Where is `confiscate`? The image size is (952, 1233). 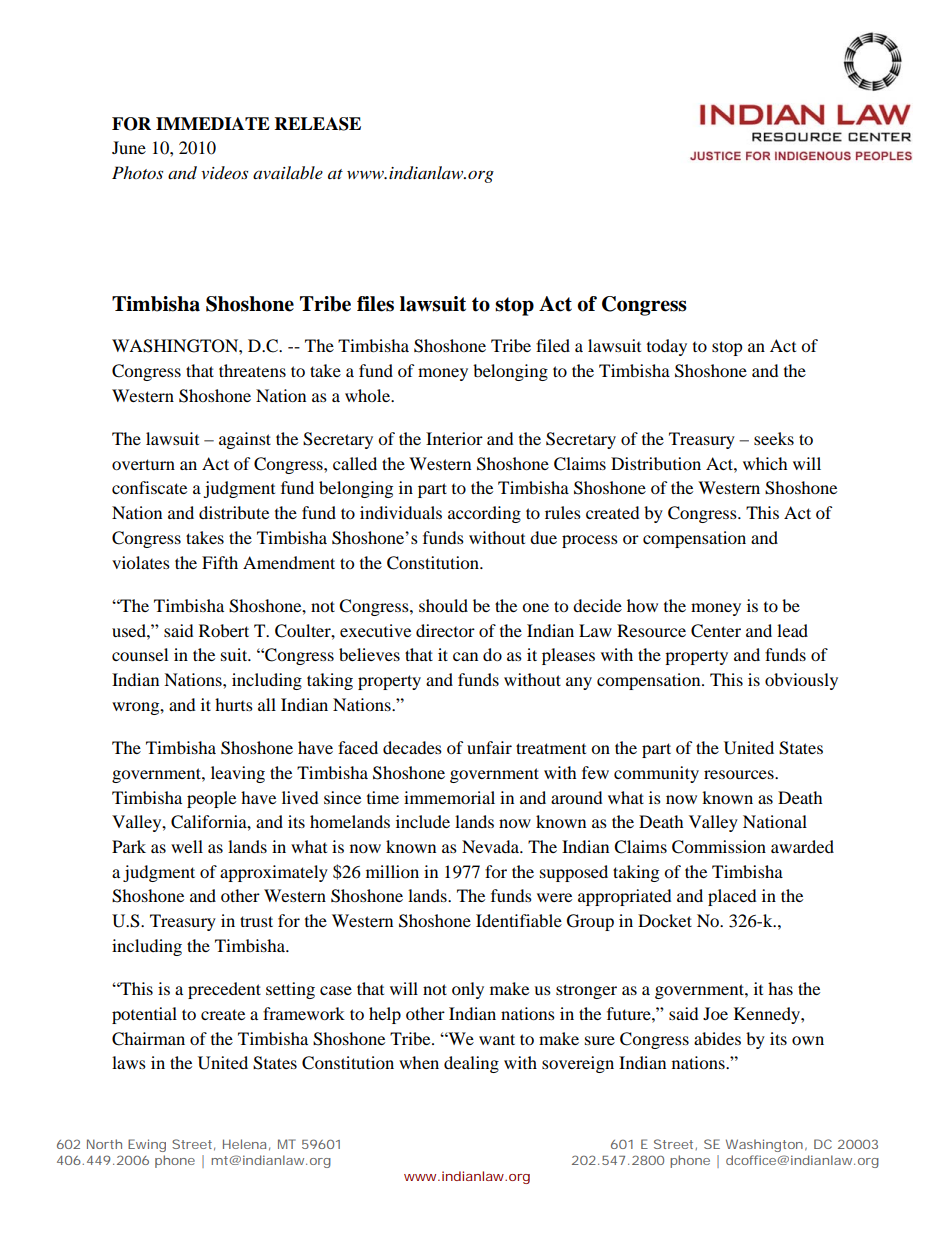 confiscate is located at coordinates (149, 487).
